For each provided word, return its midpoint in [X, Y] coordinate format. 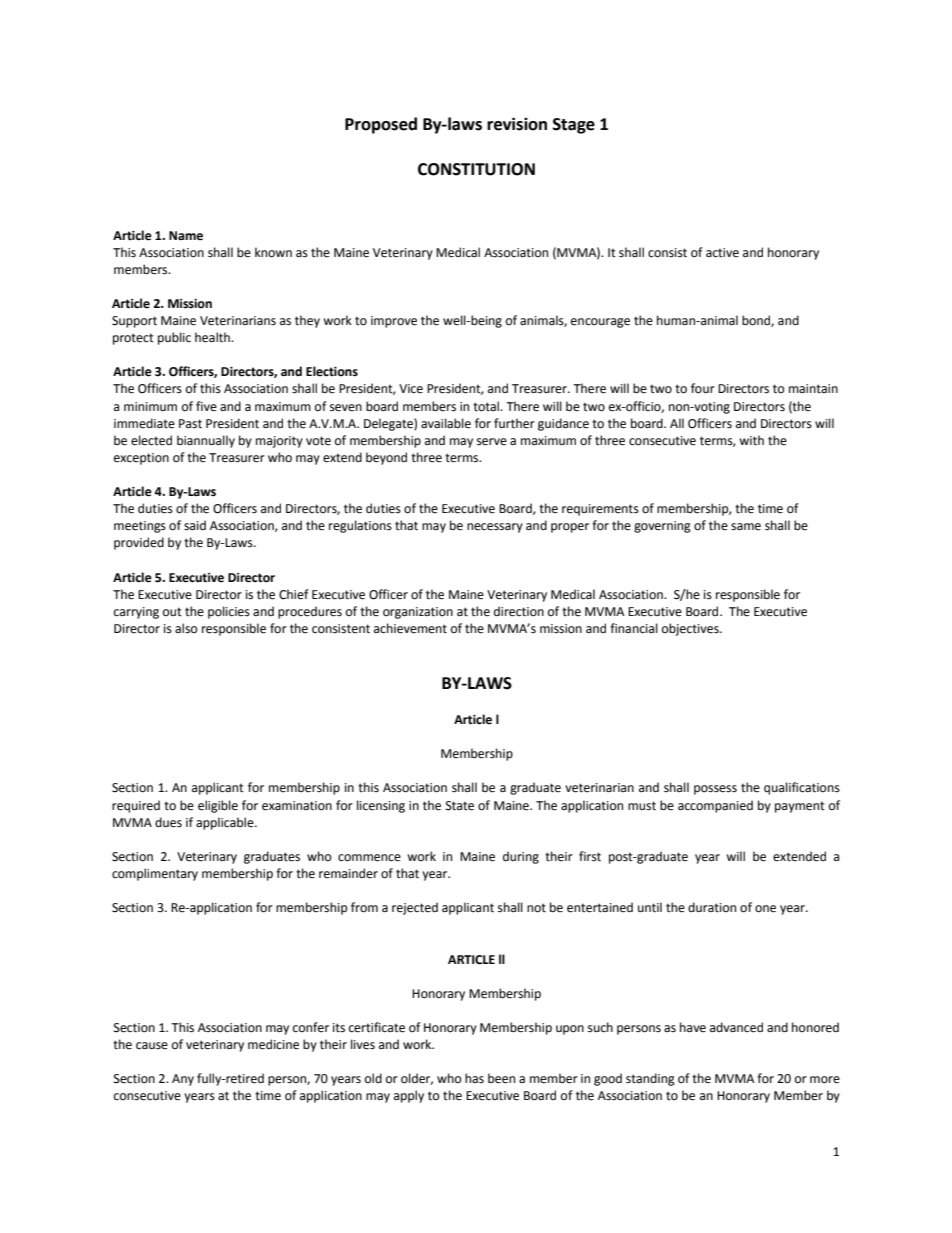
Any [183, 1080]
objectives [691, 629]
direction [519, 611]
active [722, 253]
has [474, 1078]
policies [229, 612]
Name [186, 236]
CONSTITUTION [476, 169]
